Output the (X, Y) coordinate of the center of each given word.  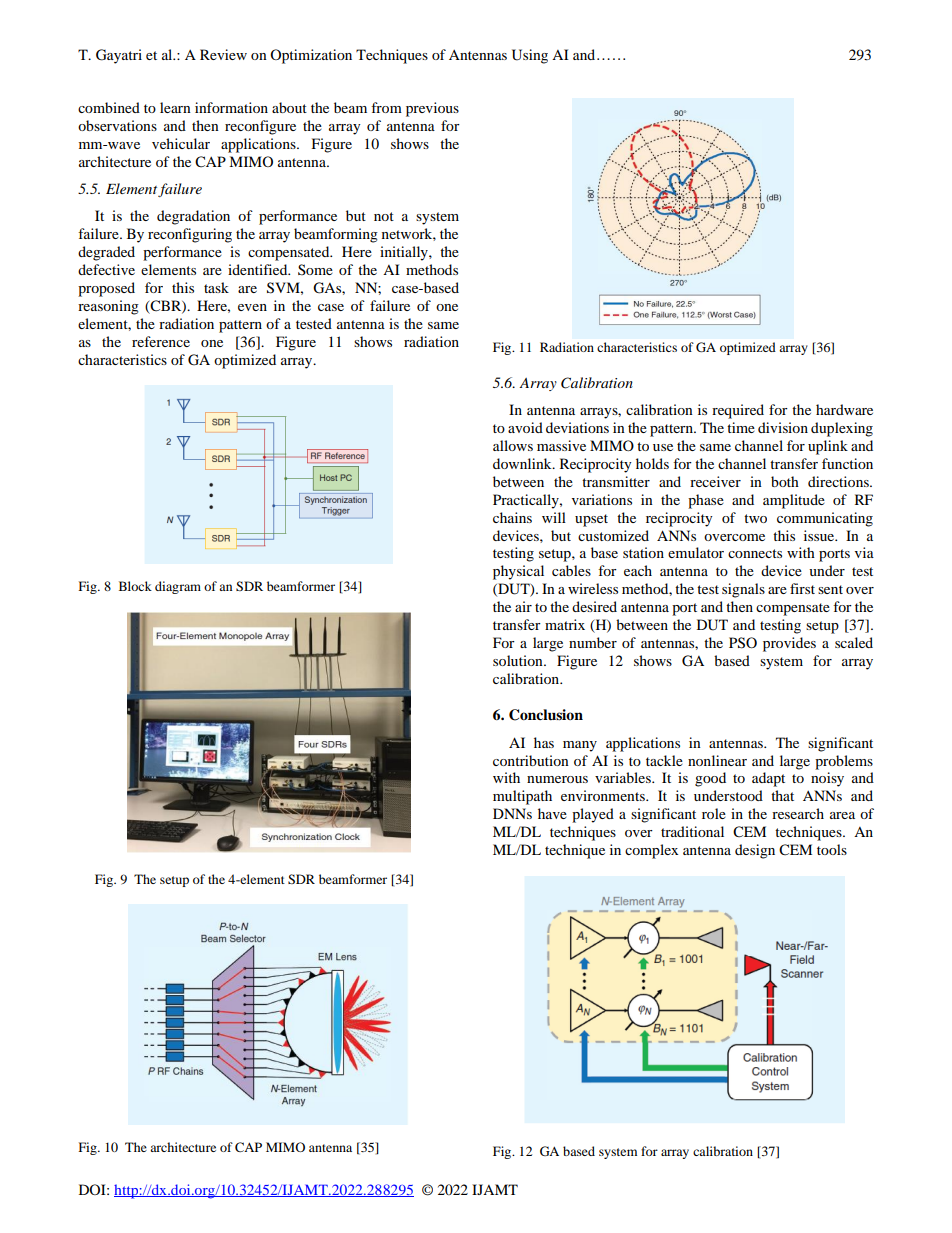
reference (161, 341)
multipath (522, 797)
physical (518, 572)
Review (223, 54)
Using (530, 56)
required (738, 411)
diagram (178, 587)
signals (743, 590)
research (798, 813)
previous (432, 109)
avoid (525, 427)
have (552, 813)
